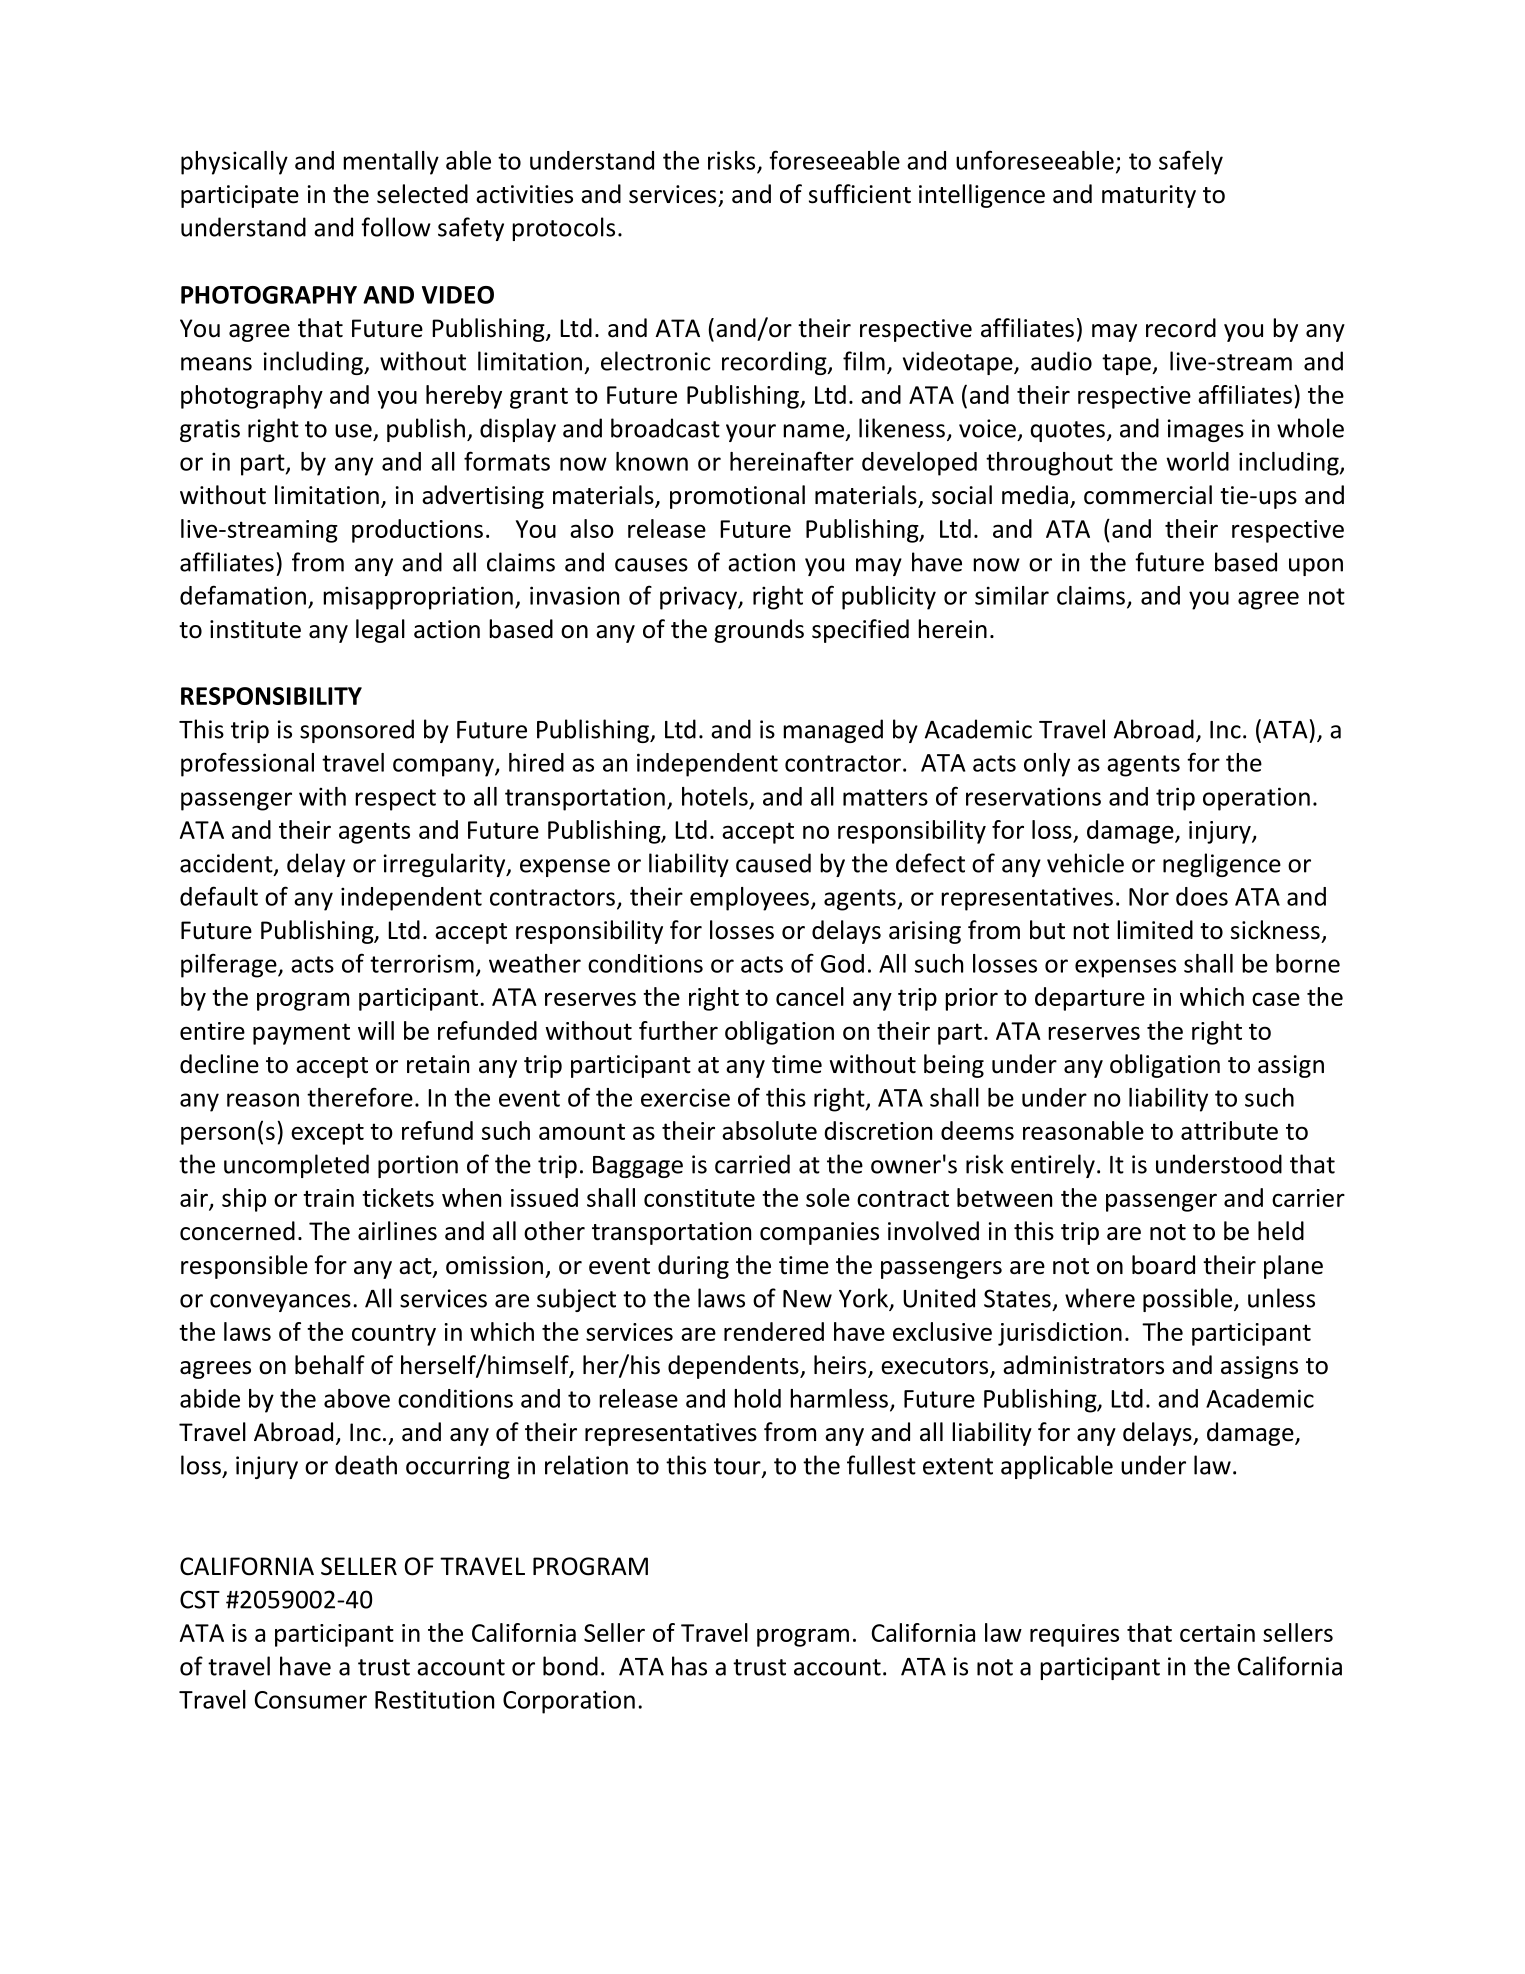 Image resolution: width=1525 pixels, height=1974 pixels. What do you see at coordinates (422, 963) in the screenshot?
I see `terrorism` at bounding box center [422, 963].
